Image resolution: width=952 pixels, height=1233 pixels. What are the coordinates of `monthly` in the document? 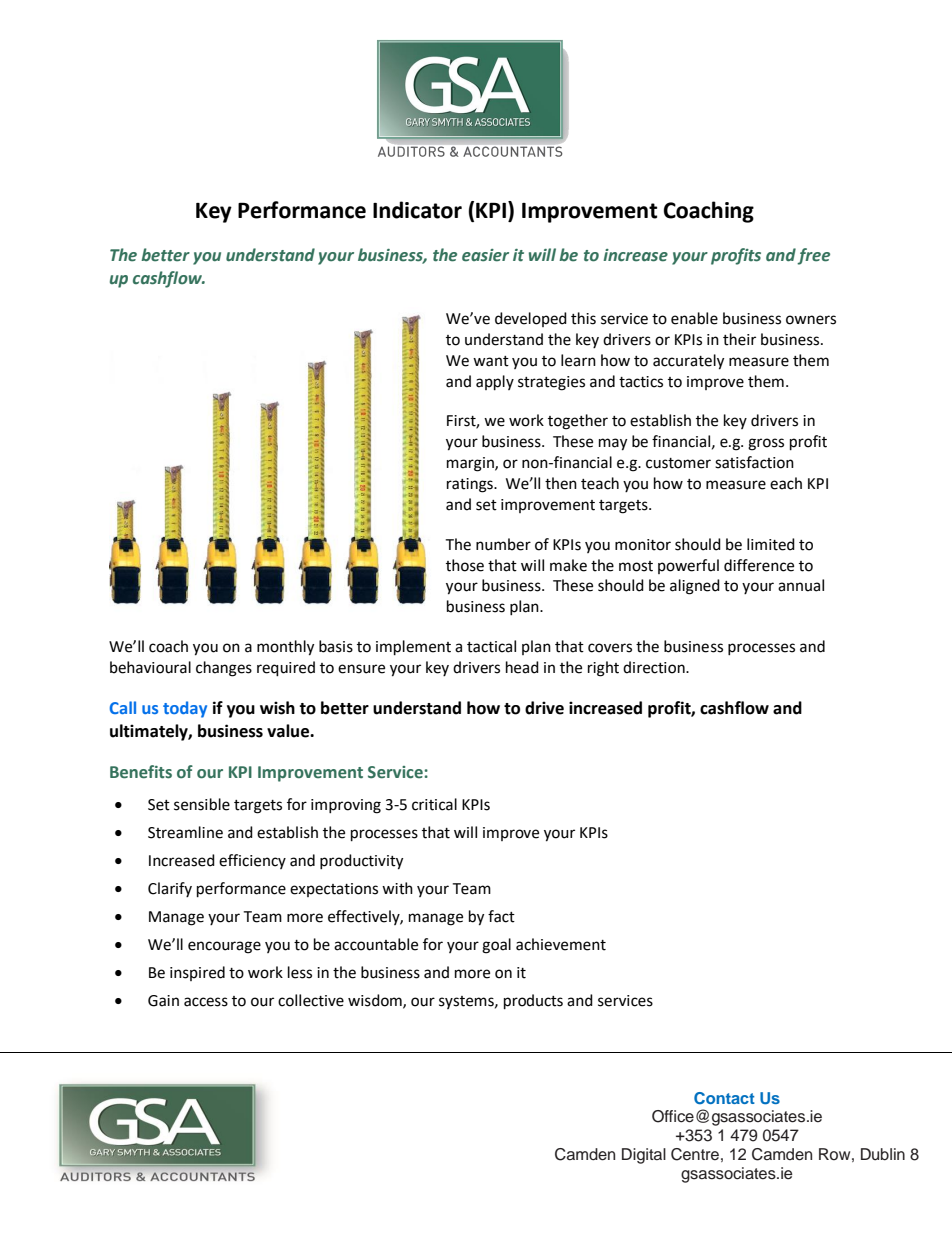 It's located at (285, 648).
